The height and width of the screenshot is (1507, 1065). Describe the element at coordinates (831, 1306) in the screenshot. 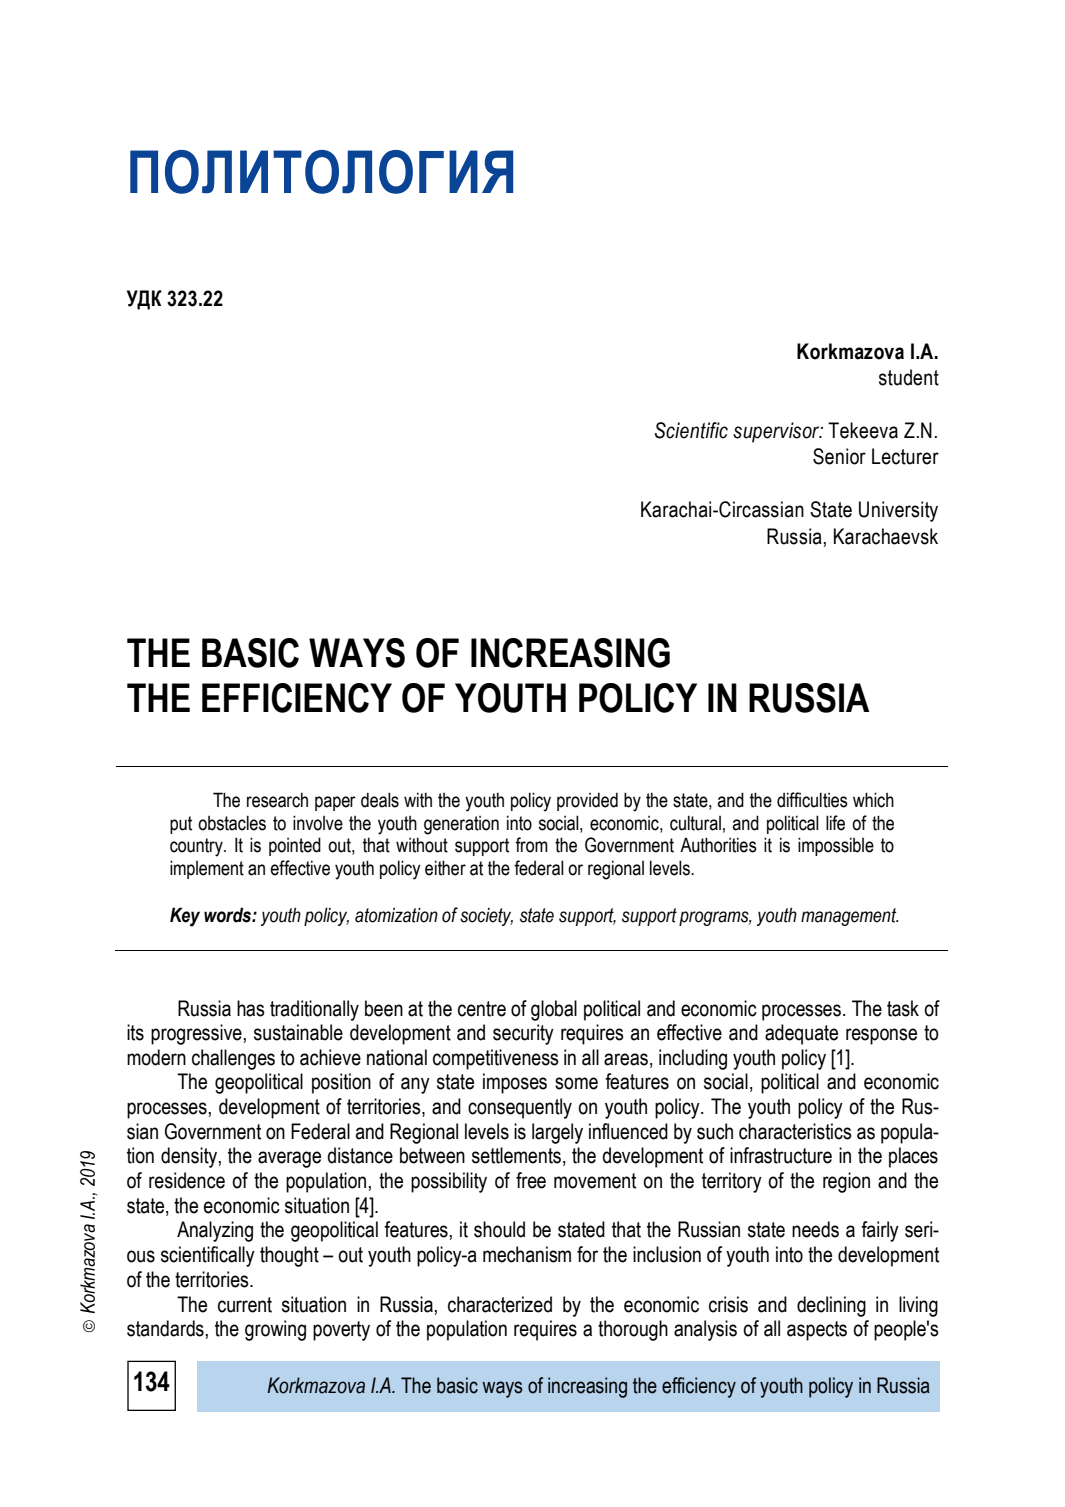

I see `declining` at that location.
